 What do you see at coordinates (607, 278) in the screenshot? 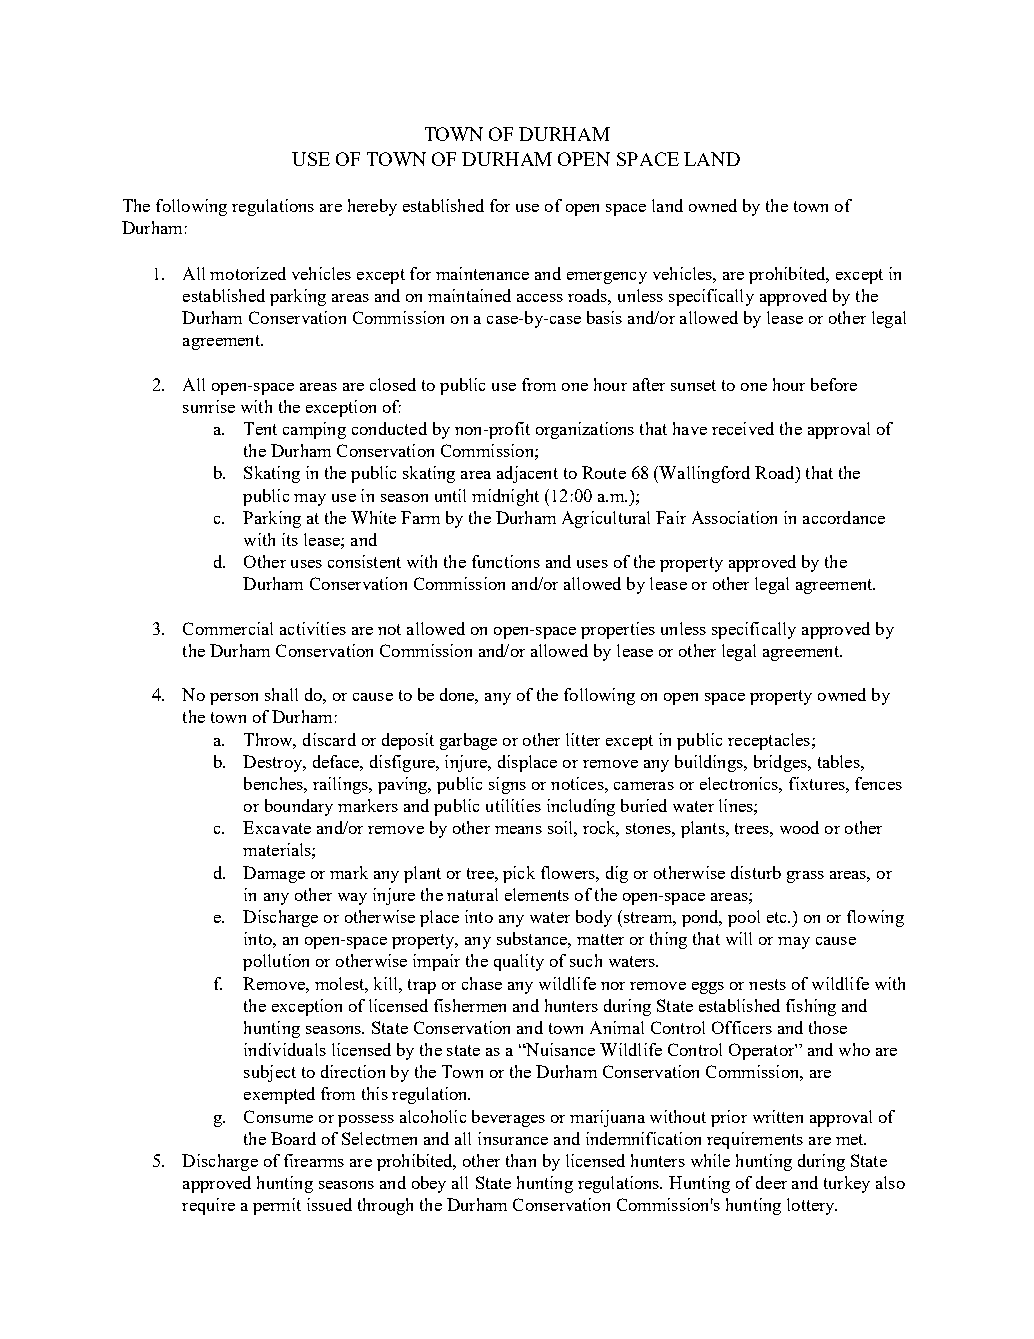
I see `emergency` at bounding box center [607, 278].
